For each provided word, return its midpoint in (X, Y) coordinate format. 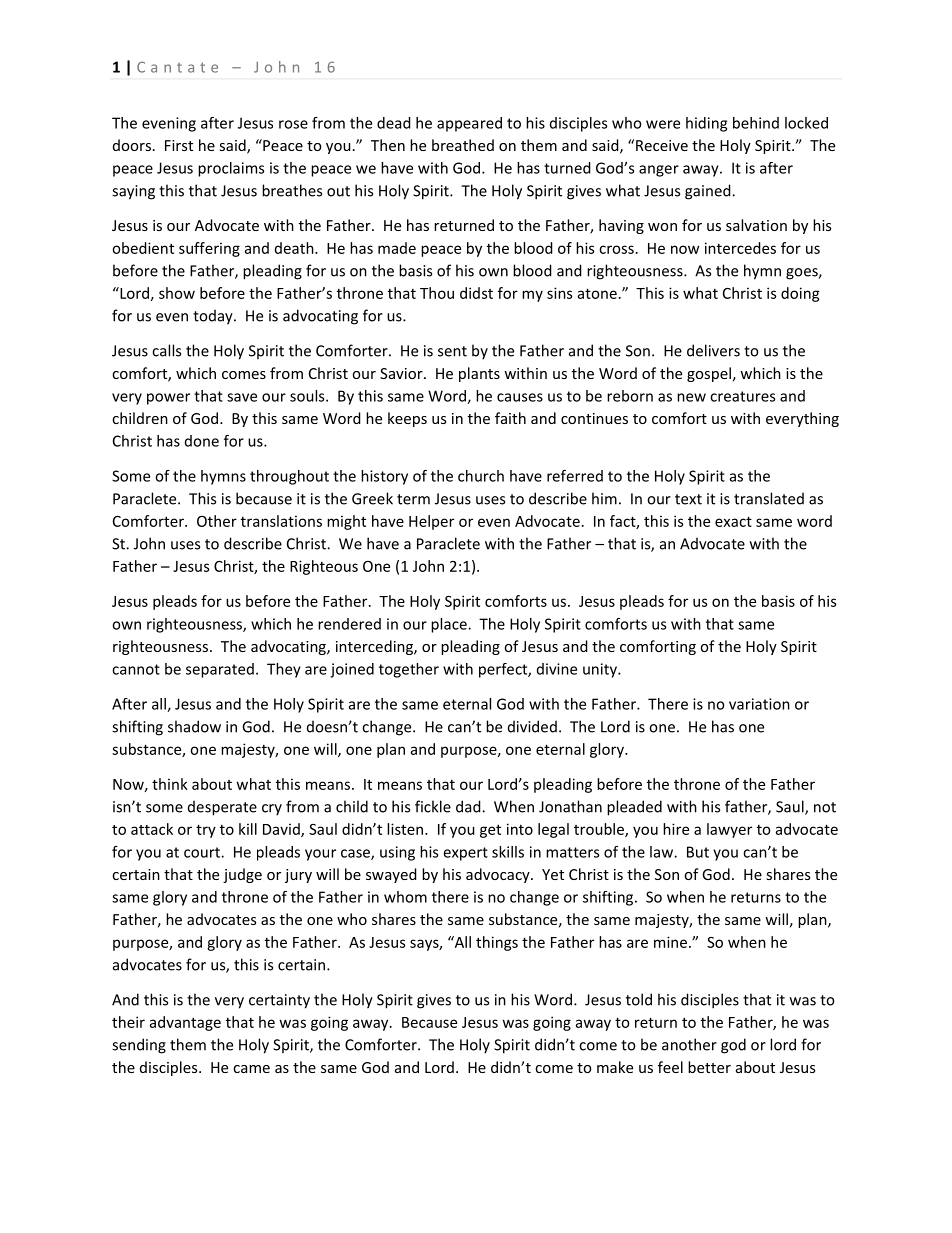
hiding (706, 124)
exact (733, 521)
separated (220, 670)
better (709, 1067)
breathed (463, 145)
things (497, 943)
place (450, 625)
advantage (185, 1023)
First (179, 145)
